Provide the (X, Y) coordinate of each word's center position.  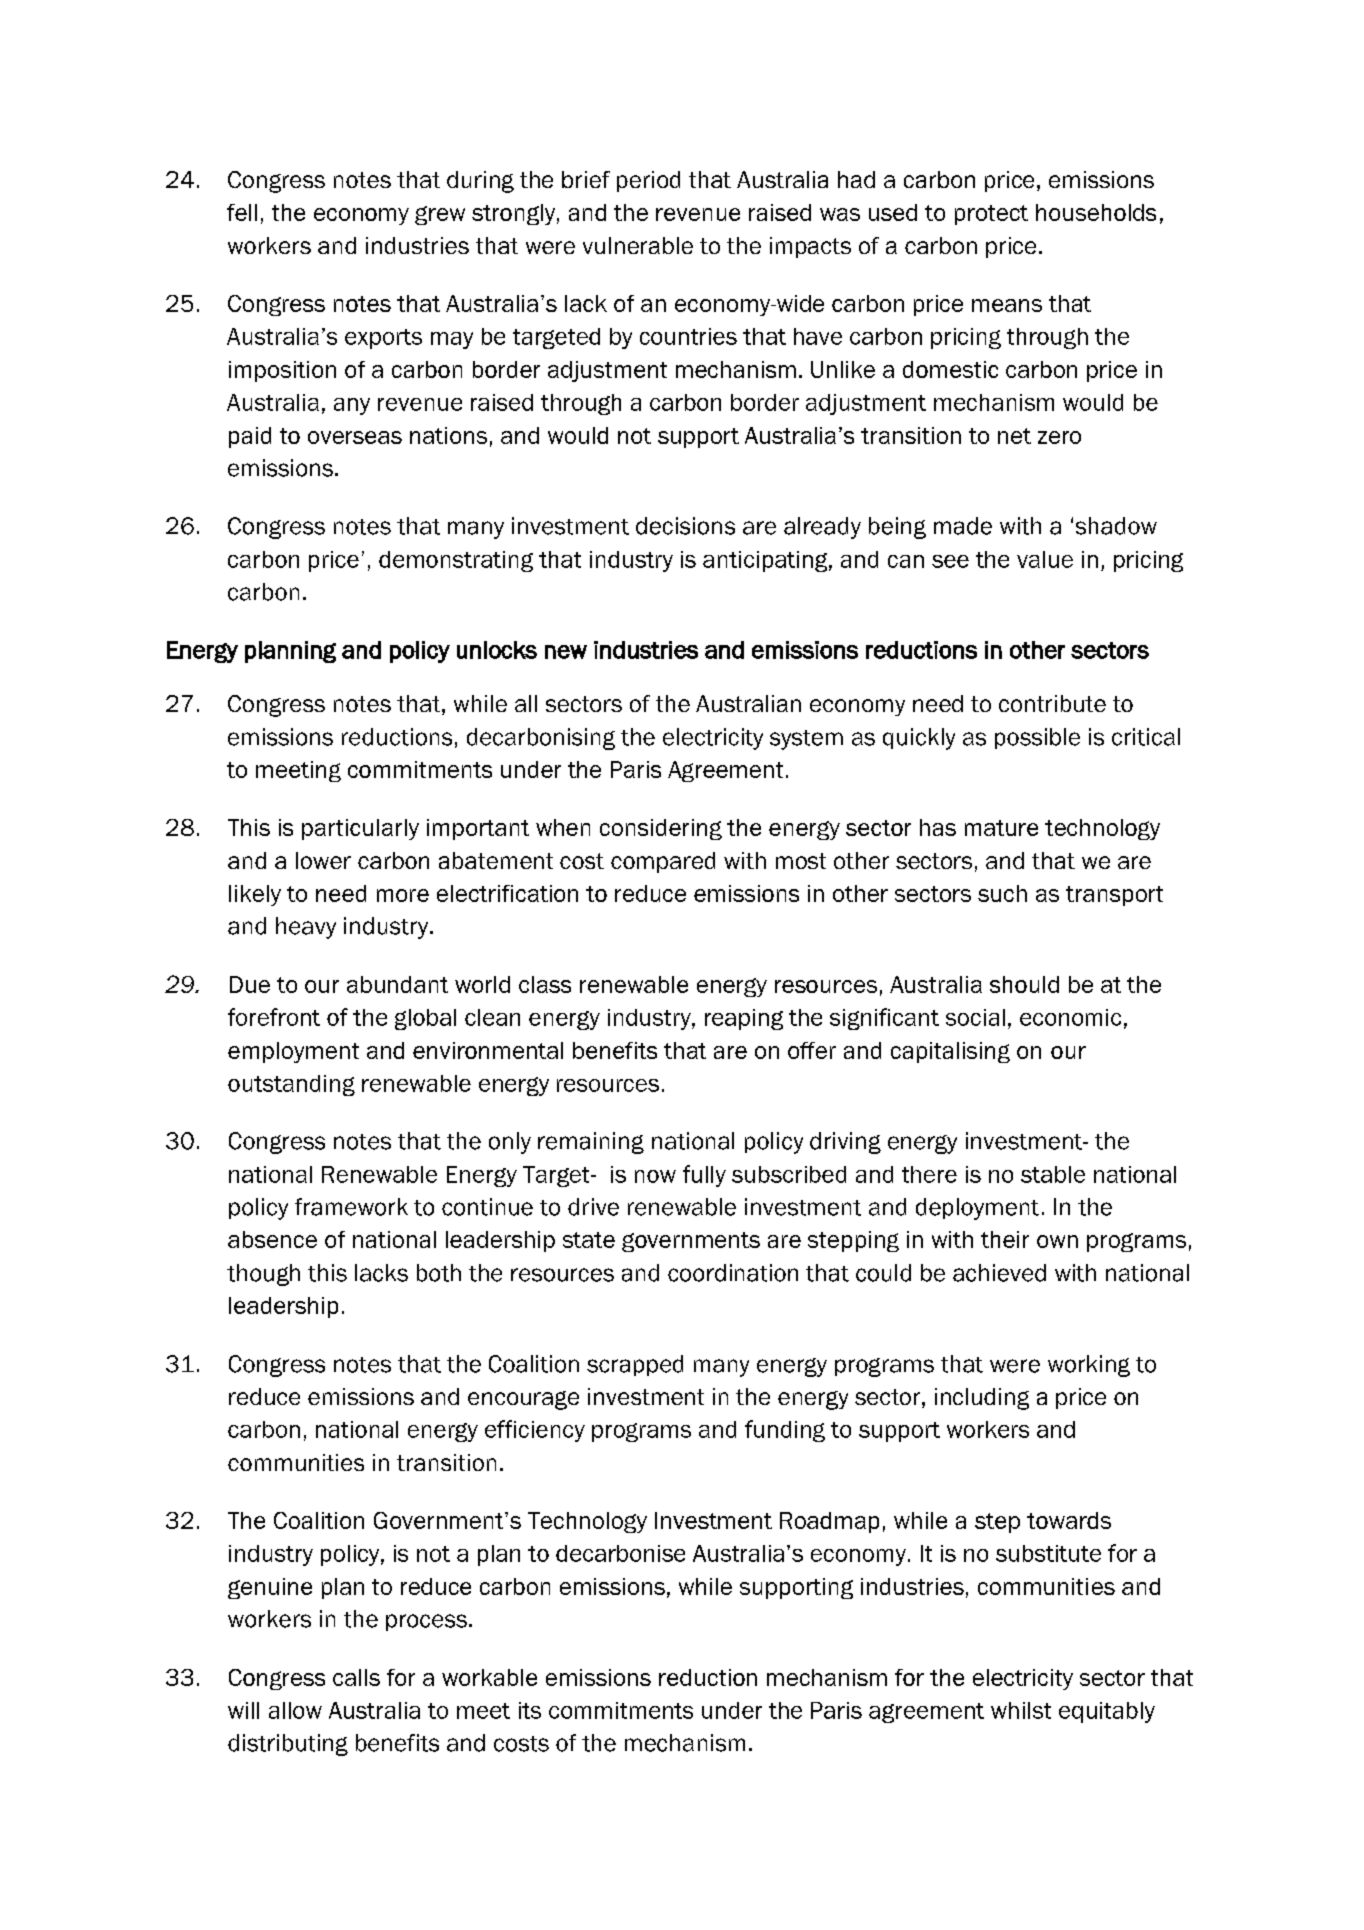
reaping (744, 1019)
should (1024, 984)
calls (356, 1677)
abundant (397, 984)
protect (991, 215)
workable (489, 1677)
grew (440, 215)
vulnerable (638, 245)
